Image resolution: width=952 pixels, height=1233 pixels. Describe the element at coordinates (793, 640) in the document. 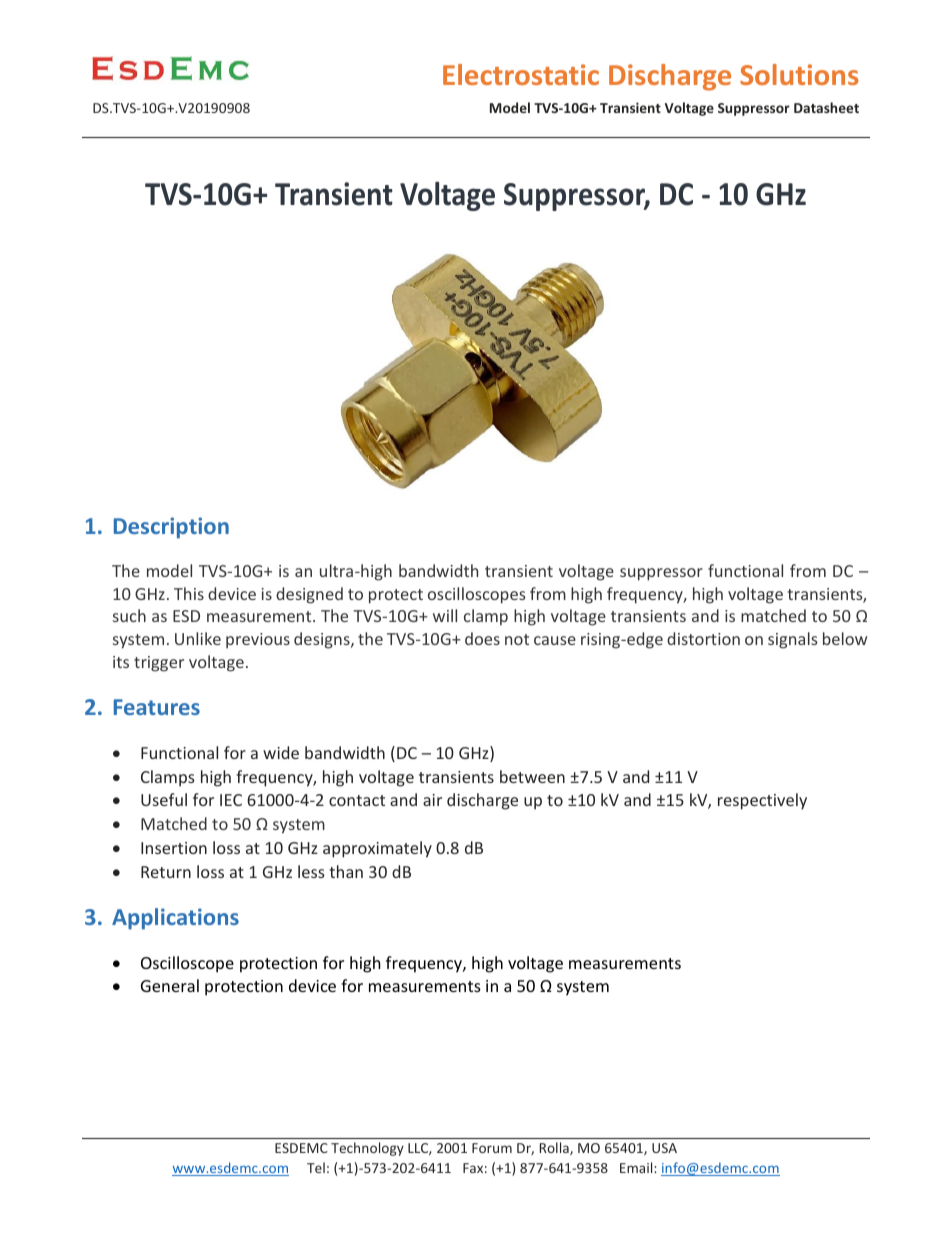

I see `signals` at that location.
